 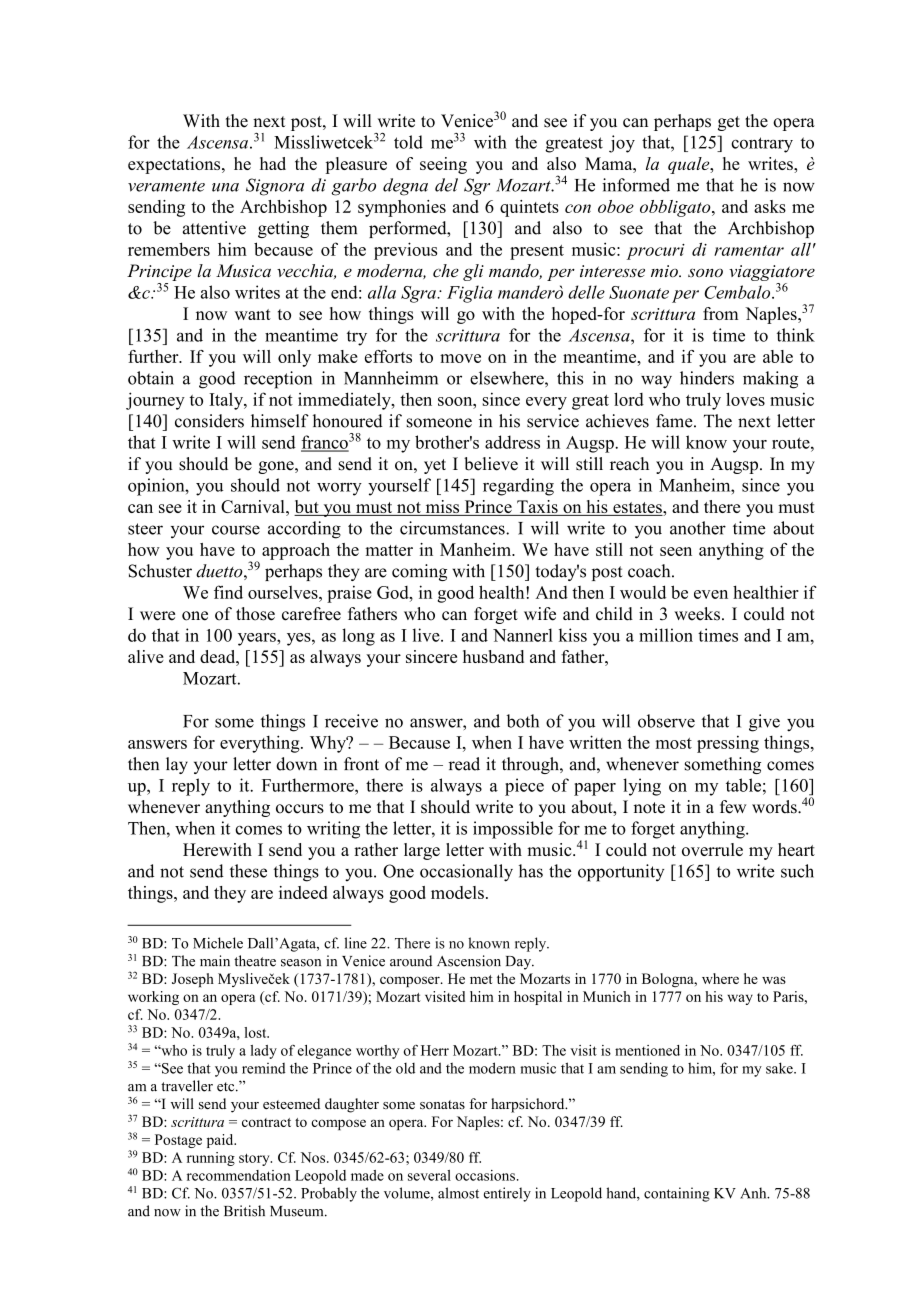 What do you see at coordinates (236, 530) in the screenshot?
I see `course` at bounding box center [236, 530].
